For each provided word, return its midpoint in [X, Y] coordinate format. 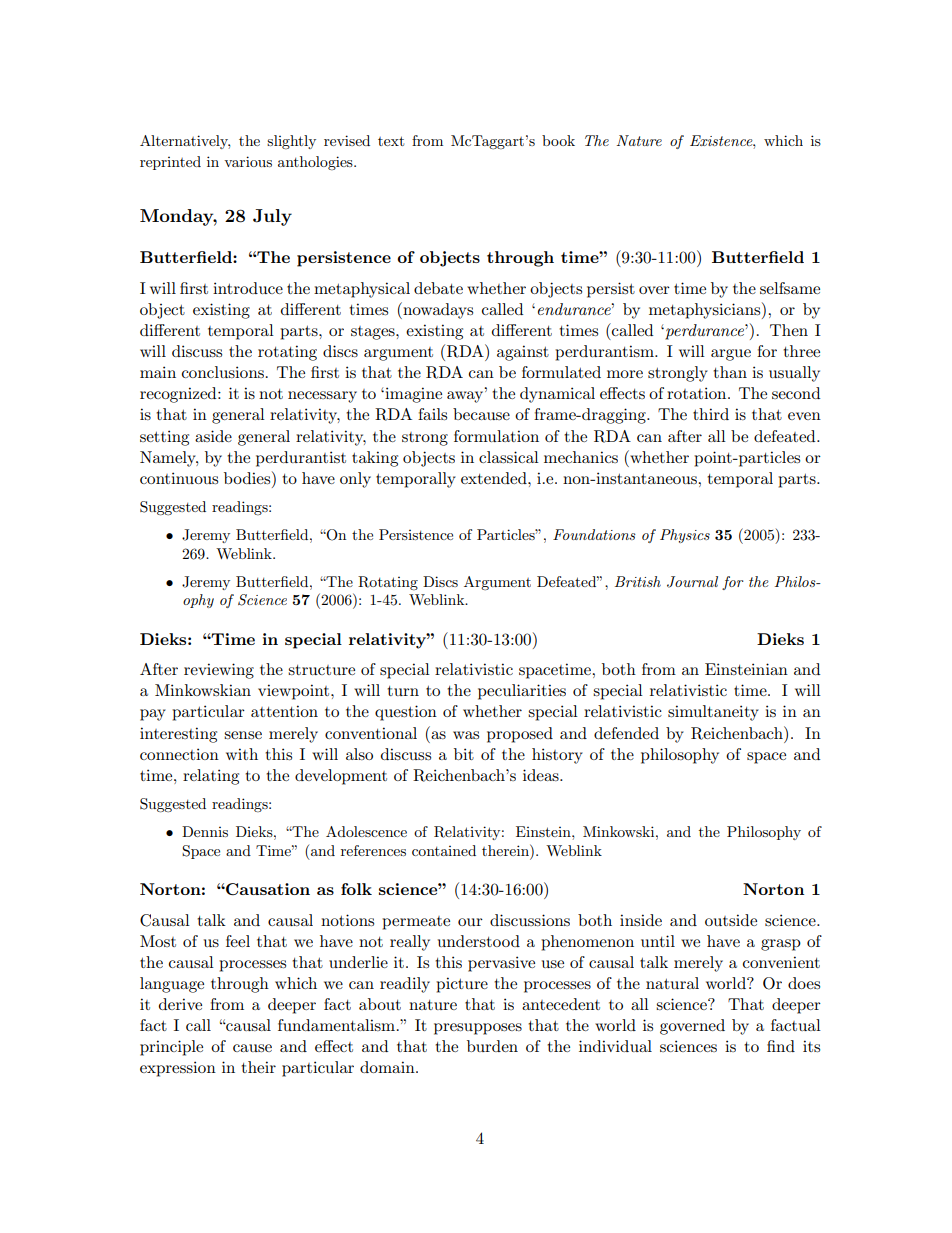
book [558, 140]
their [258, 1067]
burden [492, 1046]
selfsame [790, 288]
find [781, 1046]
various [248, 161]
